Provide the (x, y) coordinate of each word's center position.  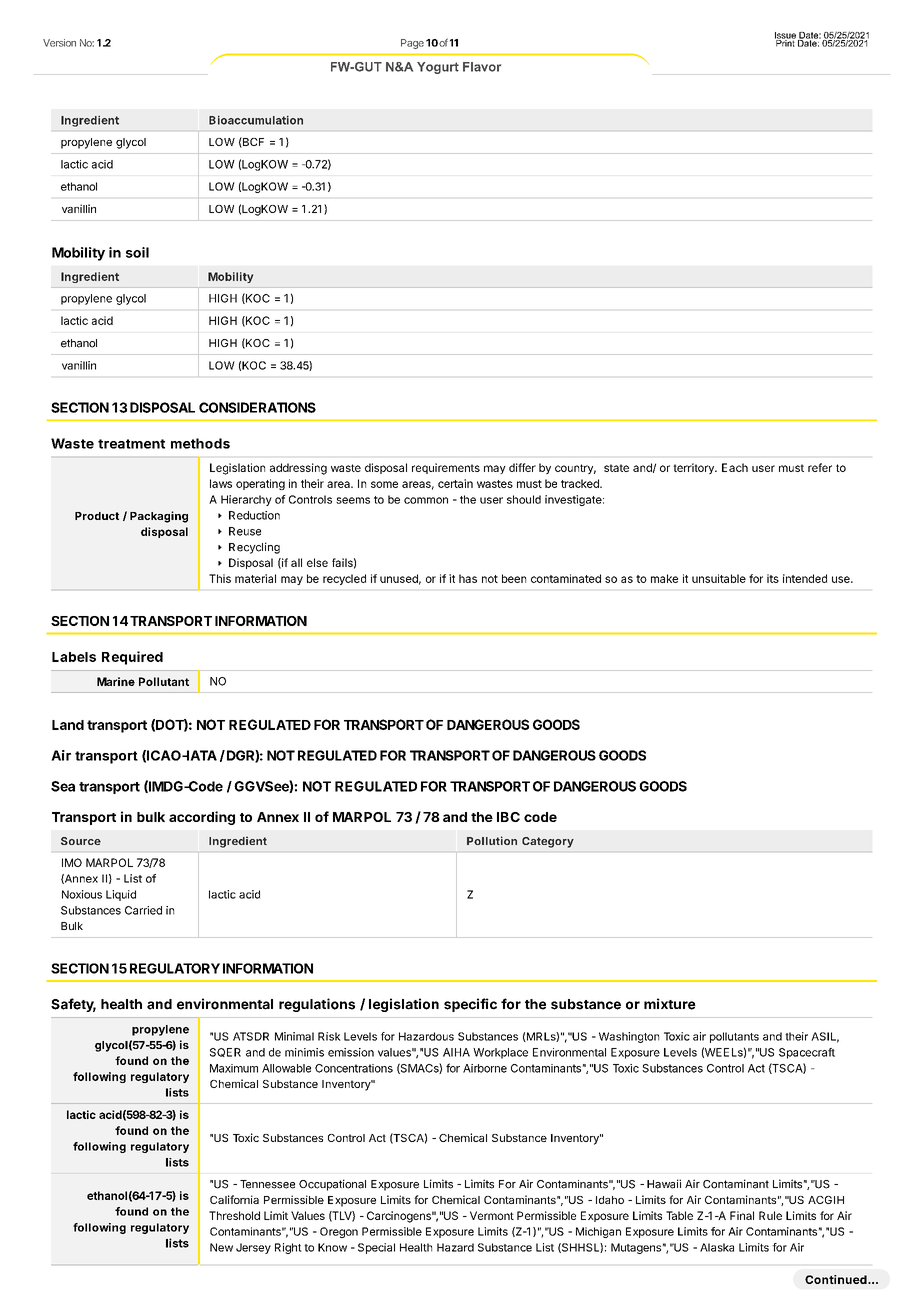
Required (132, 658)
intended (805, 578)
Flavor (482, 67)
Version (59, 43)
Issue (785, 36)
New (221, 1247)
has (468, 578)
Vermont (492, 1215)
